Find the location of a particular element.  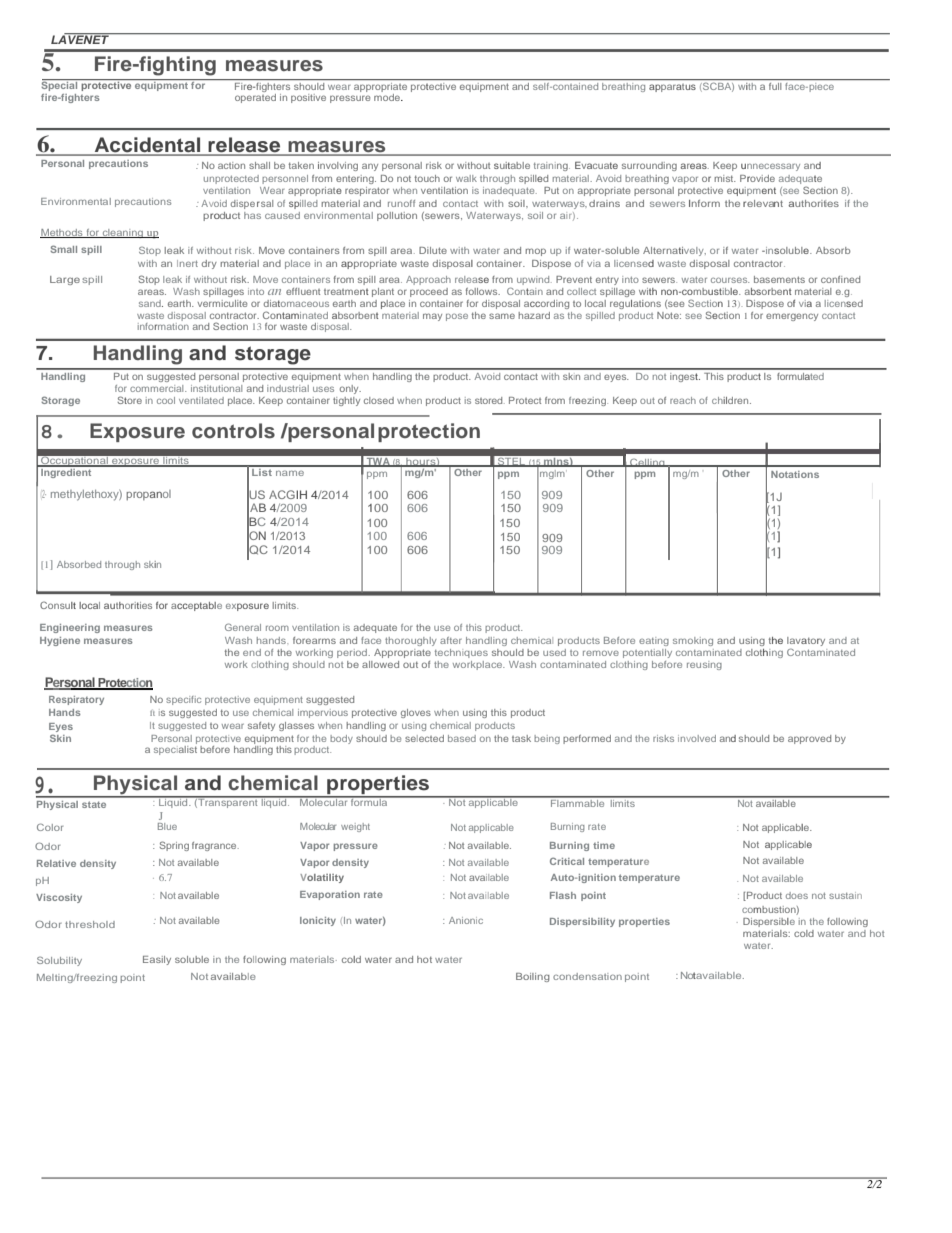

name is located at coordinates (290, 473).
